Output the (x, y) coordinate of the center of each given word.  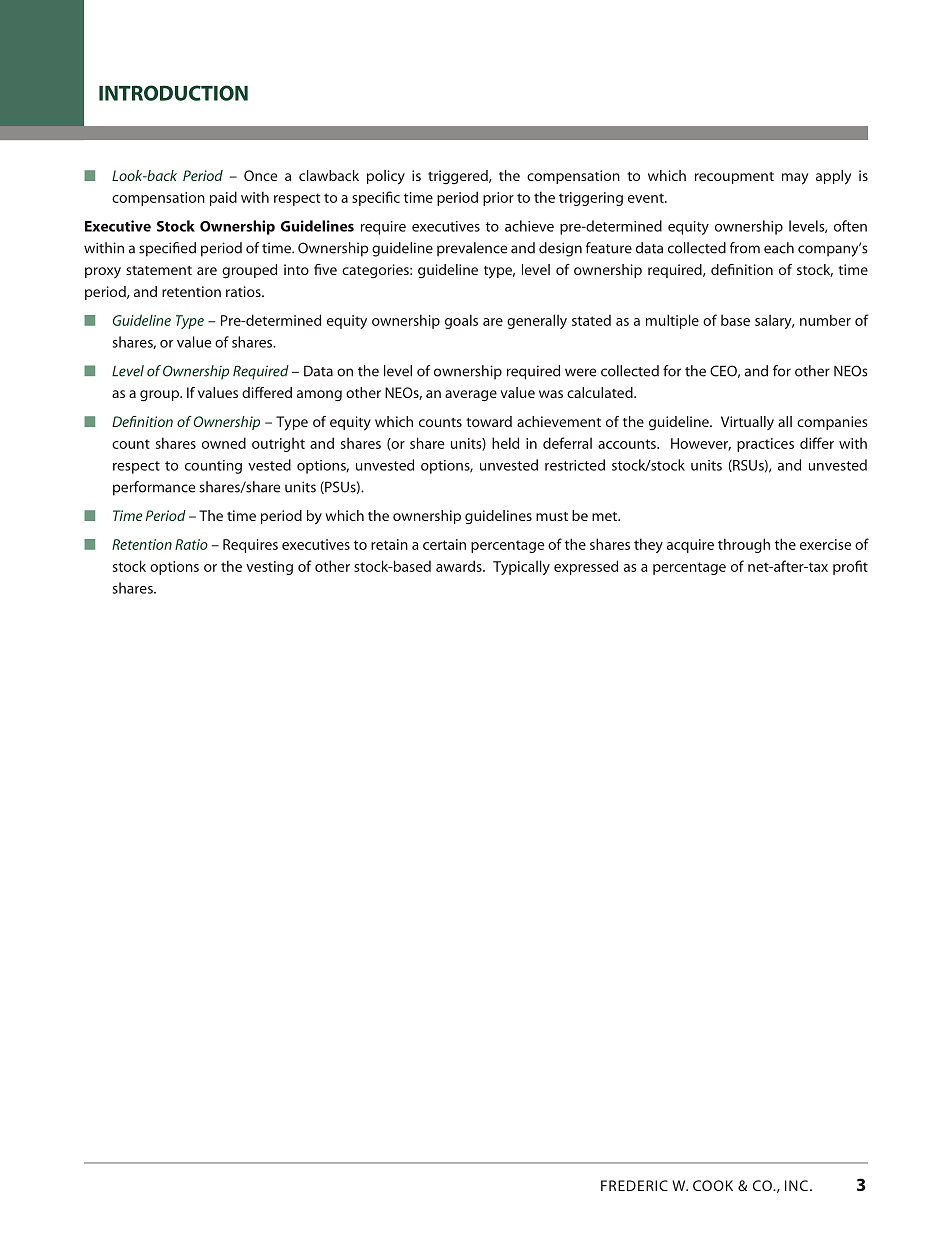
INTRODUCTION (173, 93)
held (505, 443)
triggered (459, 177)
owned (224, 443)
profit (850, 567)
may (795, 179)
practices (765, 445)
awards (460, 566)
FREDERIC (634, 1185)
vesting (269, 568)
